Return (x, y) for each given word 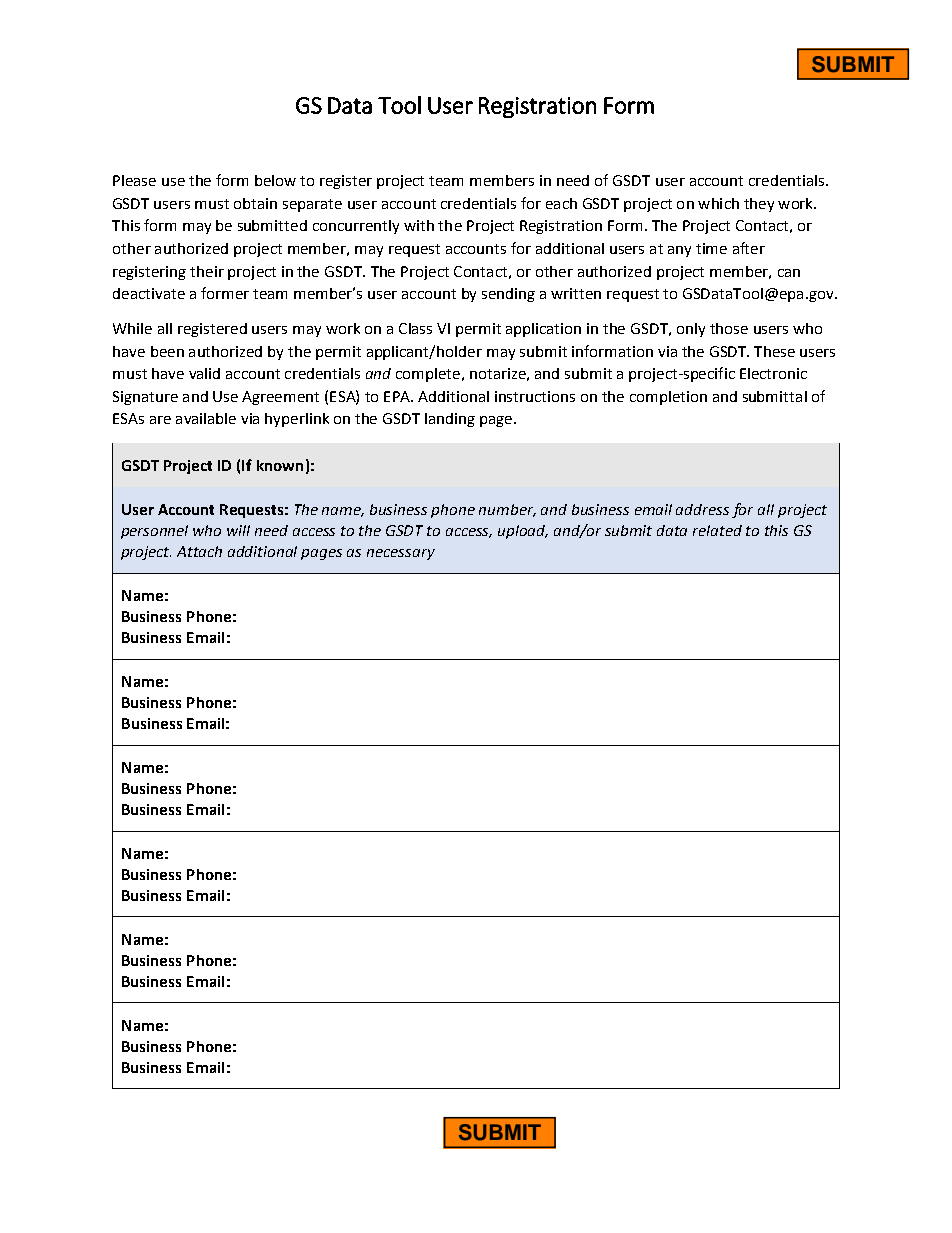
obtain (255, 203)
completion (668, 398)
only (691, 330)
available (206, 418)
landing (450, 420)
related (717, 530)
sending (508, 295)
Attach (199, 551)
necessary (401, 554)
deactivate (149, 293)
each (561, 203)
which (718, 203)
